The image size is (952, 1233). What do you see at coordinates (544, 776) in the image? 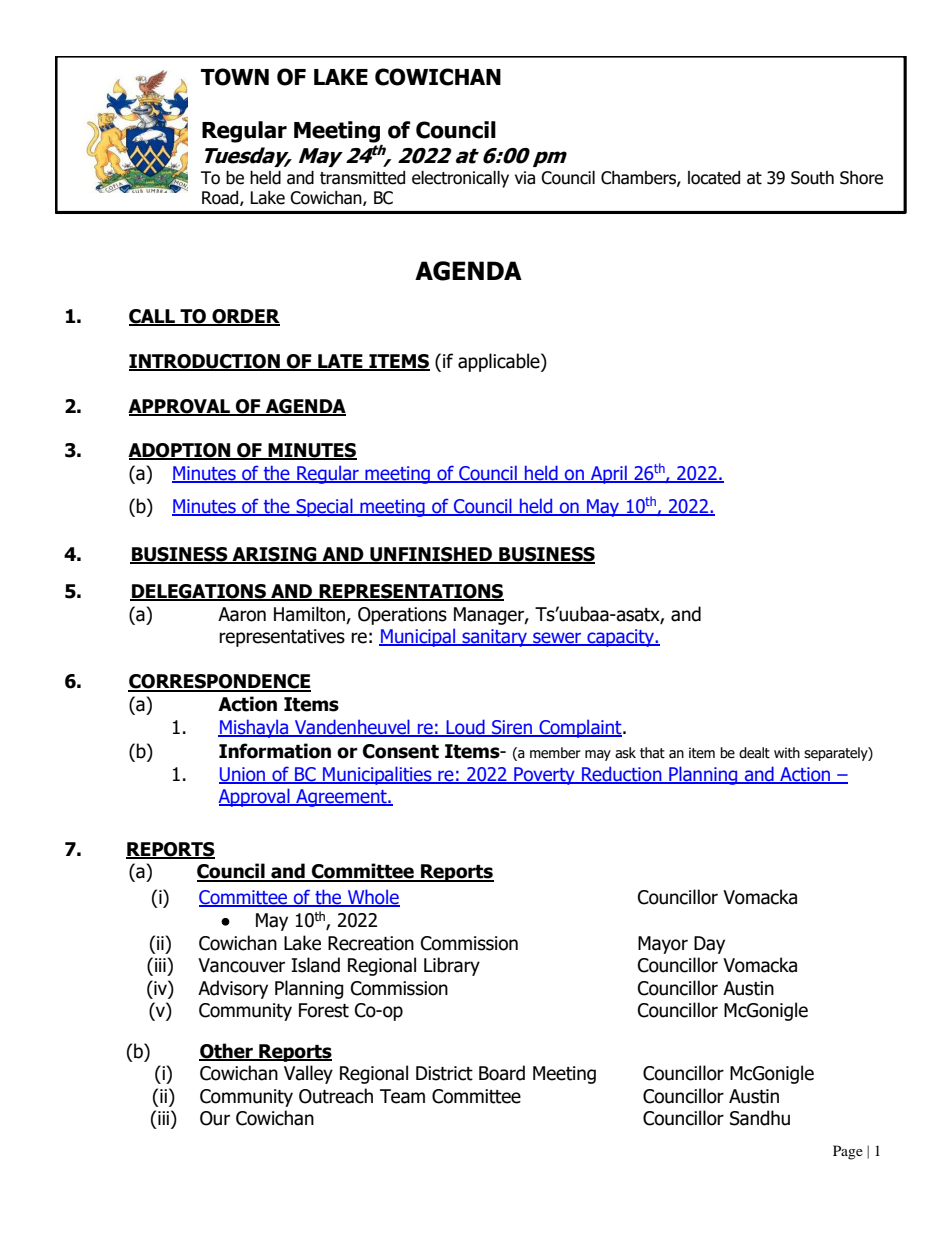
I see `Poverty` at bounding box center [544, 776].
